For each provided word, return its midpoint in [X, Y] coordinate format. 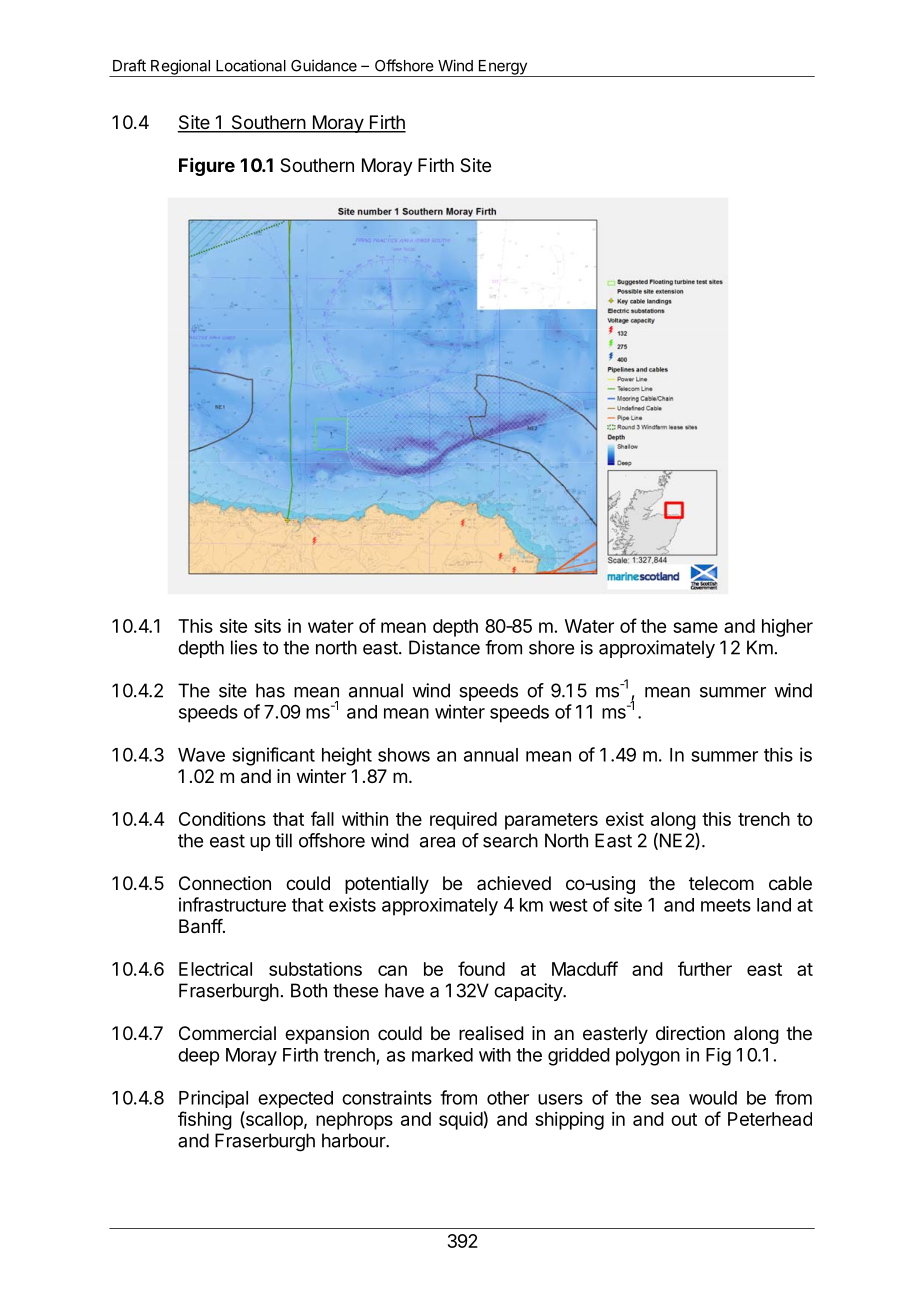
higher [787, 628]
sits [267, 626]
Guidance [324, 65]
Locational [251, 65]
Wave [201, 755]
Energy [502, 68]
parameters [551, 821]
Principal [213, 1099]
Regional [180, 68]
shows [404, 755]
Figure [207, 167]
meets [726, 905]
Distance [444, 647]
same [695, 627]
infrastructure [232, 904]
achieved [514, 883]
